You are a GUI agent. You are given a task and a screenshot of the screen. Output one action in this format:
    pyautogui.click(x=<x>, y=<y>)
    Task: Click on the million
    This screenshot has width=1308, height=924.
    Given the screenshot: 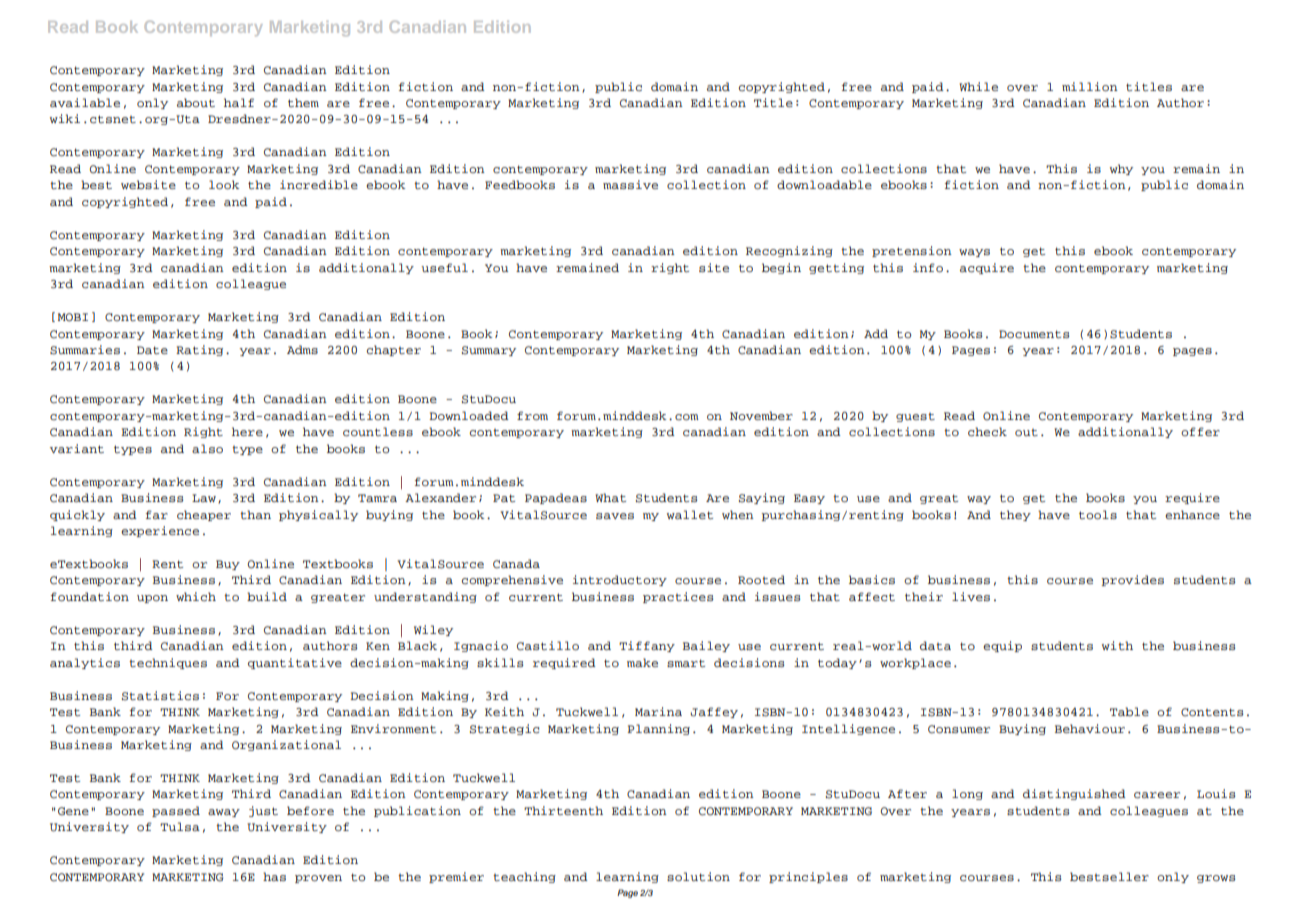 What is the action you would take?
    pyautogui.click(x=1090, y=86)
